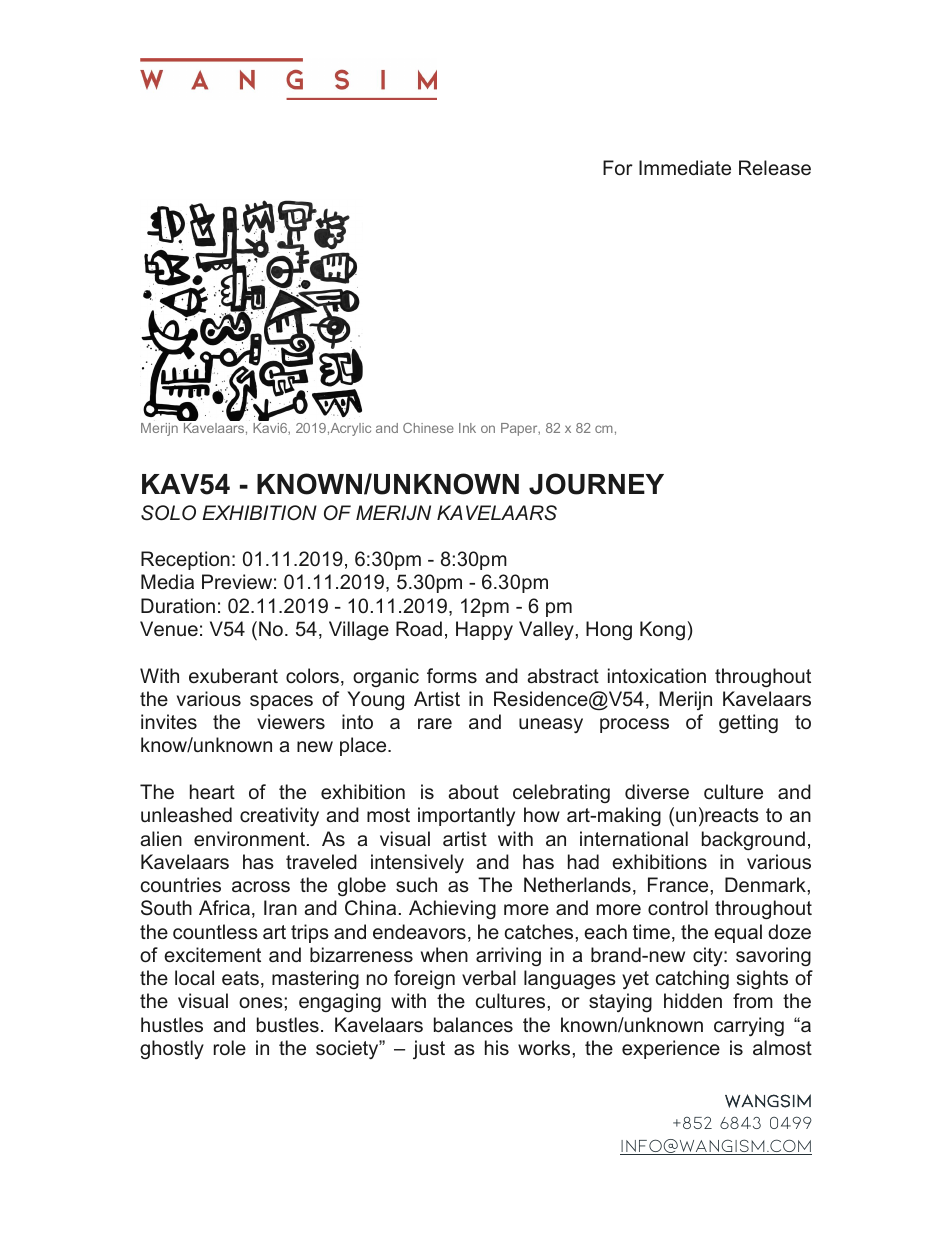  Describe the element at coordinates (168, 513) in the screenshot. I see `SOLO` at that location.
